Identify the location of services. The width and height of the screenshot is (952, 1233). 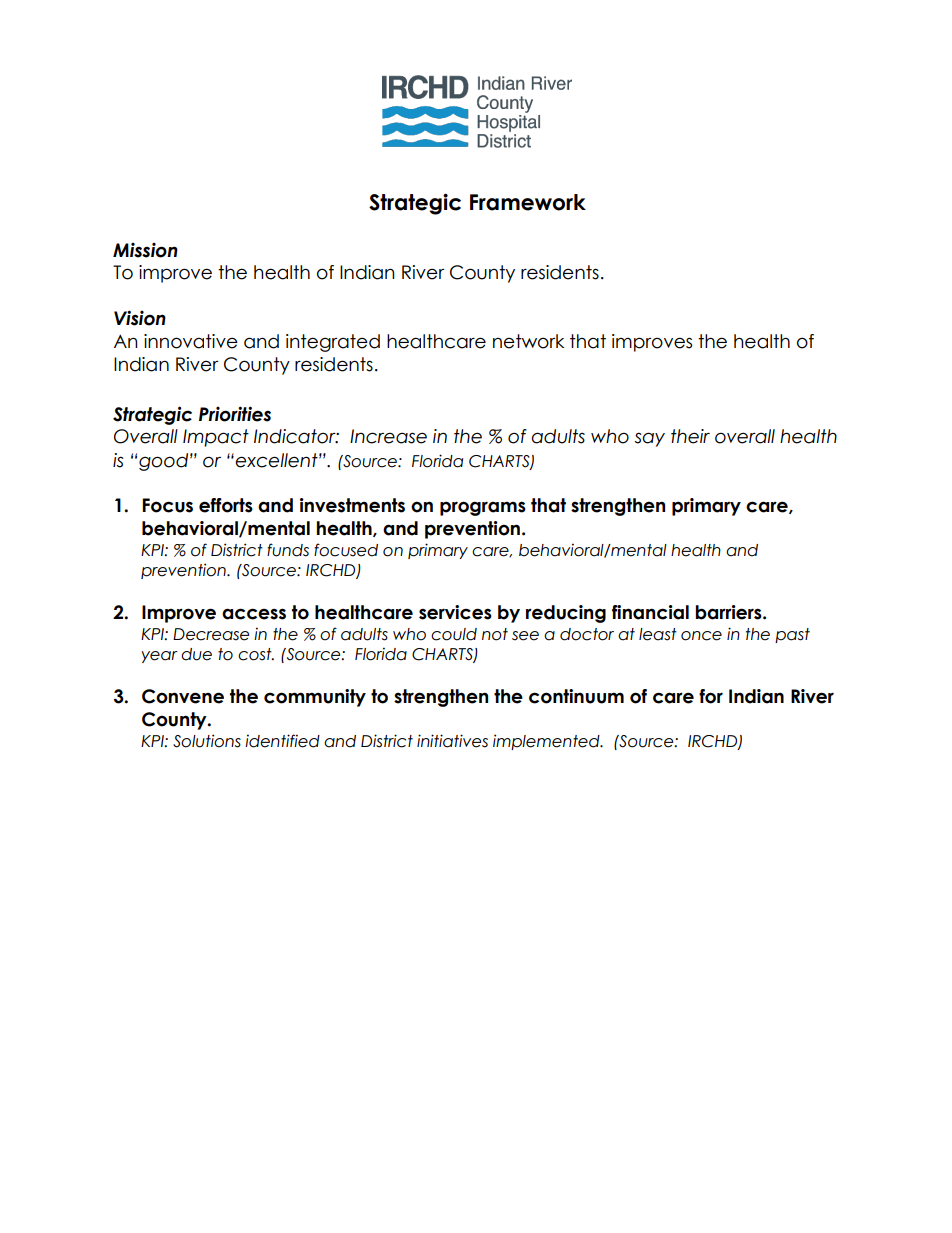
(455, 612).
